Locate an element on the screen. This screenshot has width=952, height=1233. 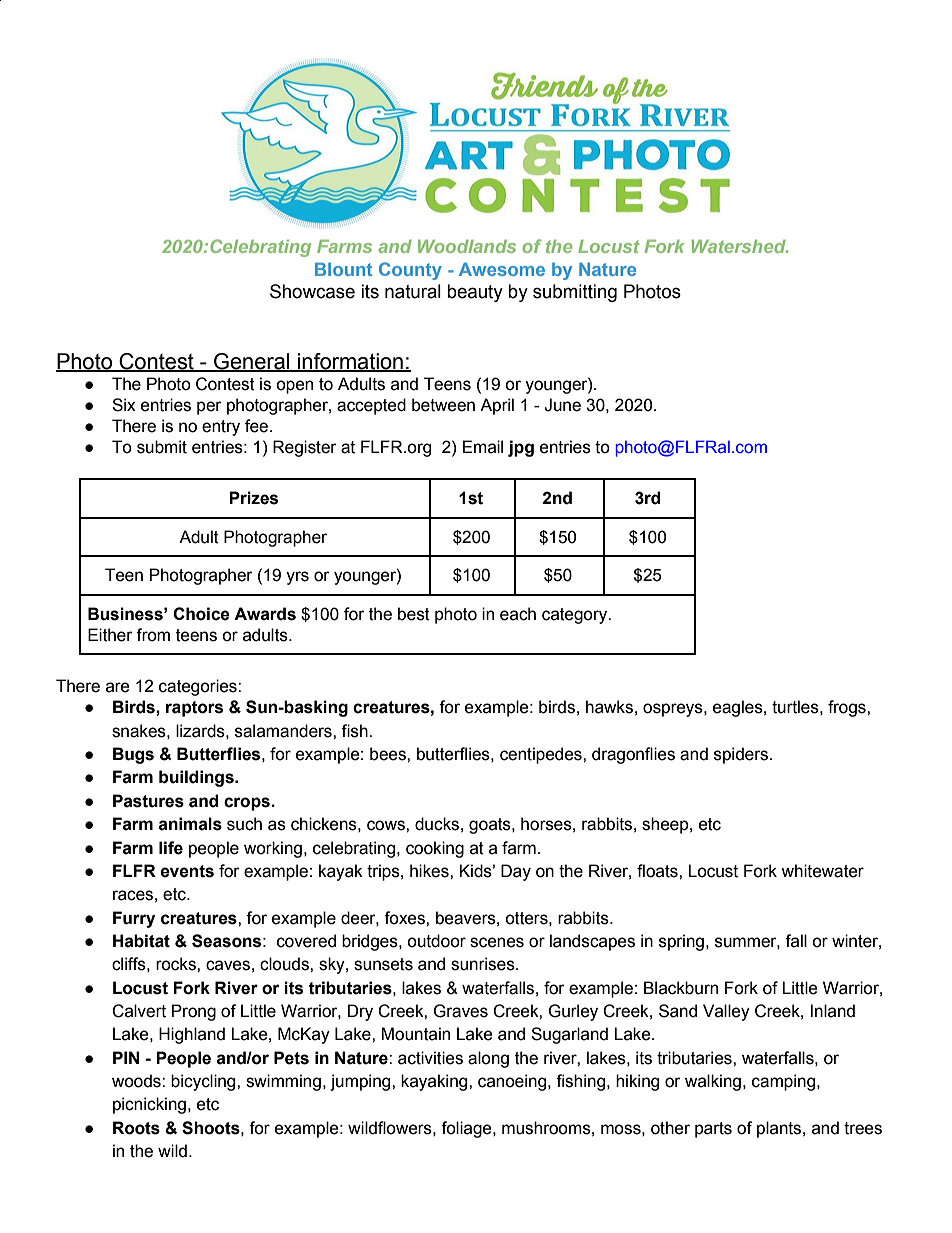
whitewater is located at coordinates (822, 871).
